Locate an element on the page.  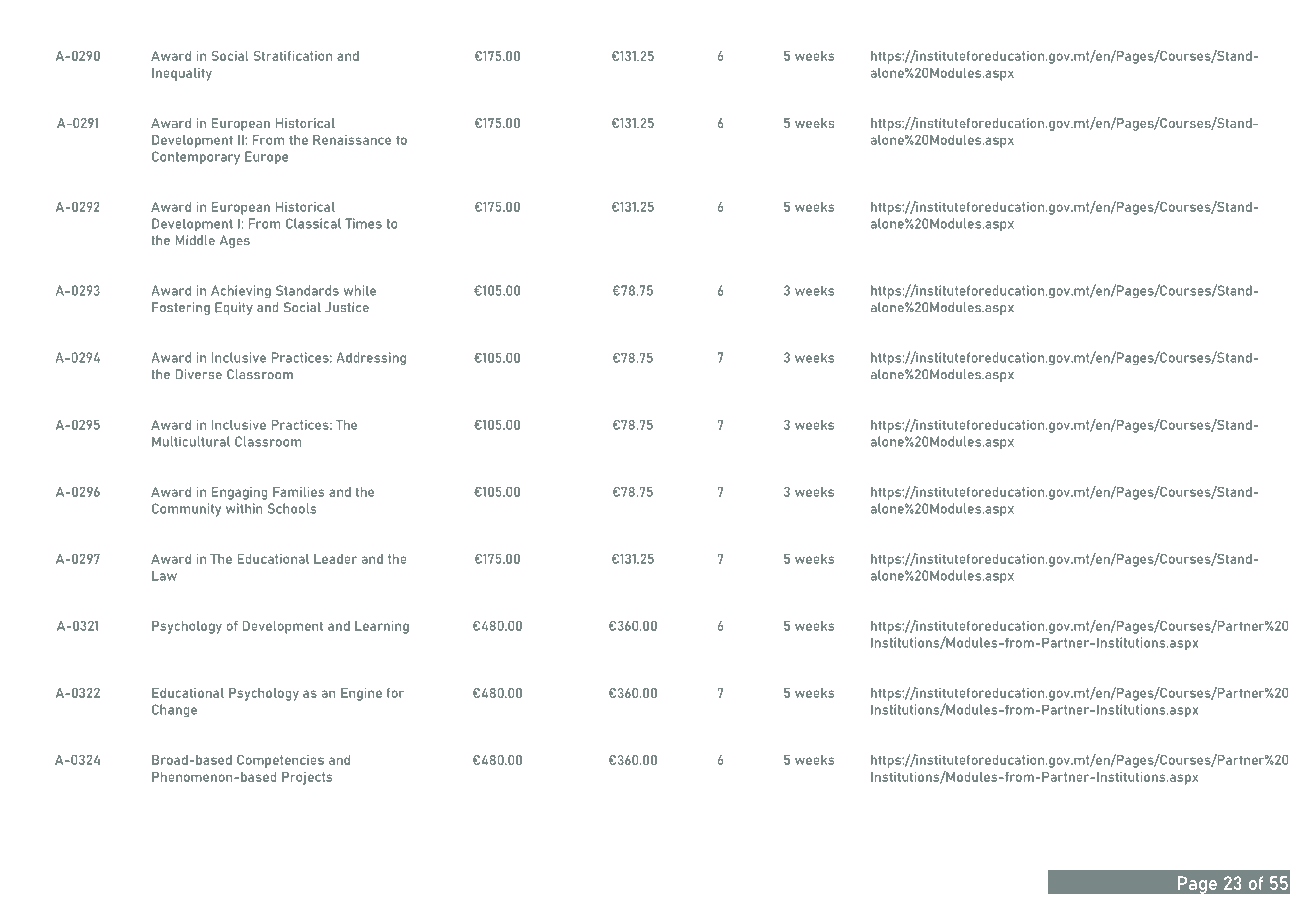
Multicultural is located at coordinates (191, 441).
